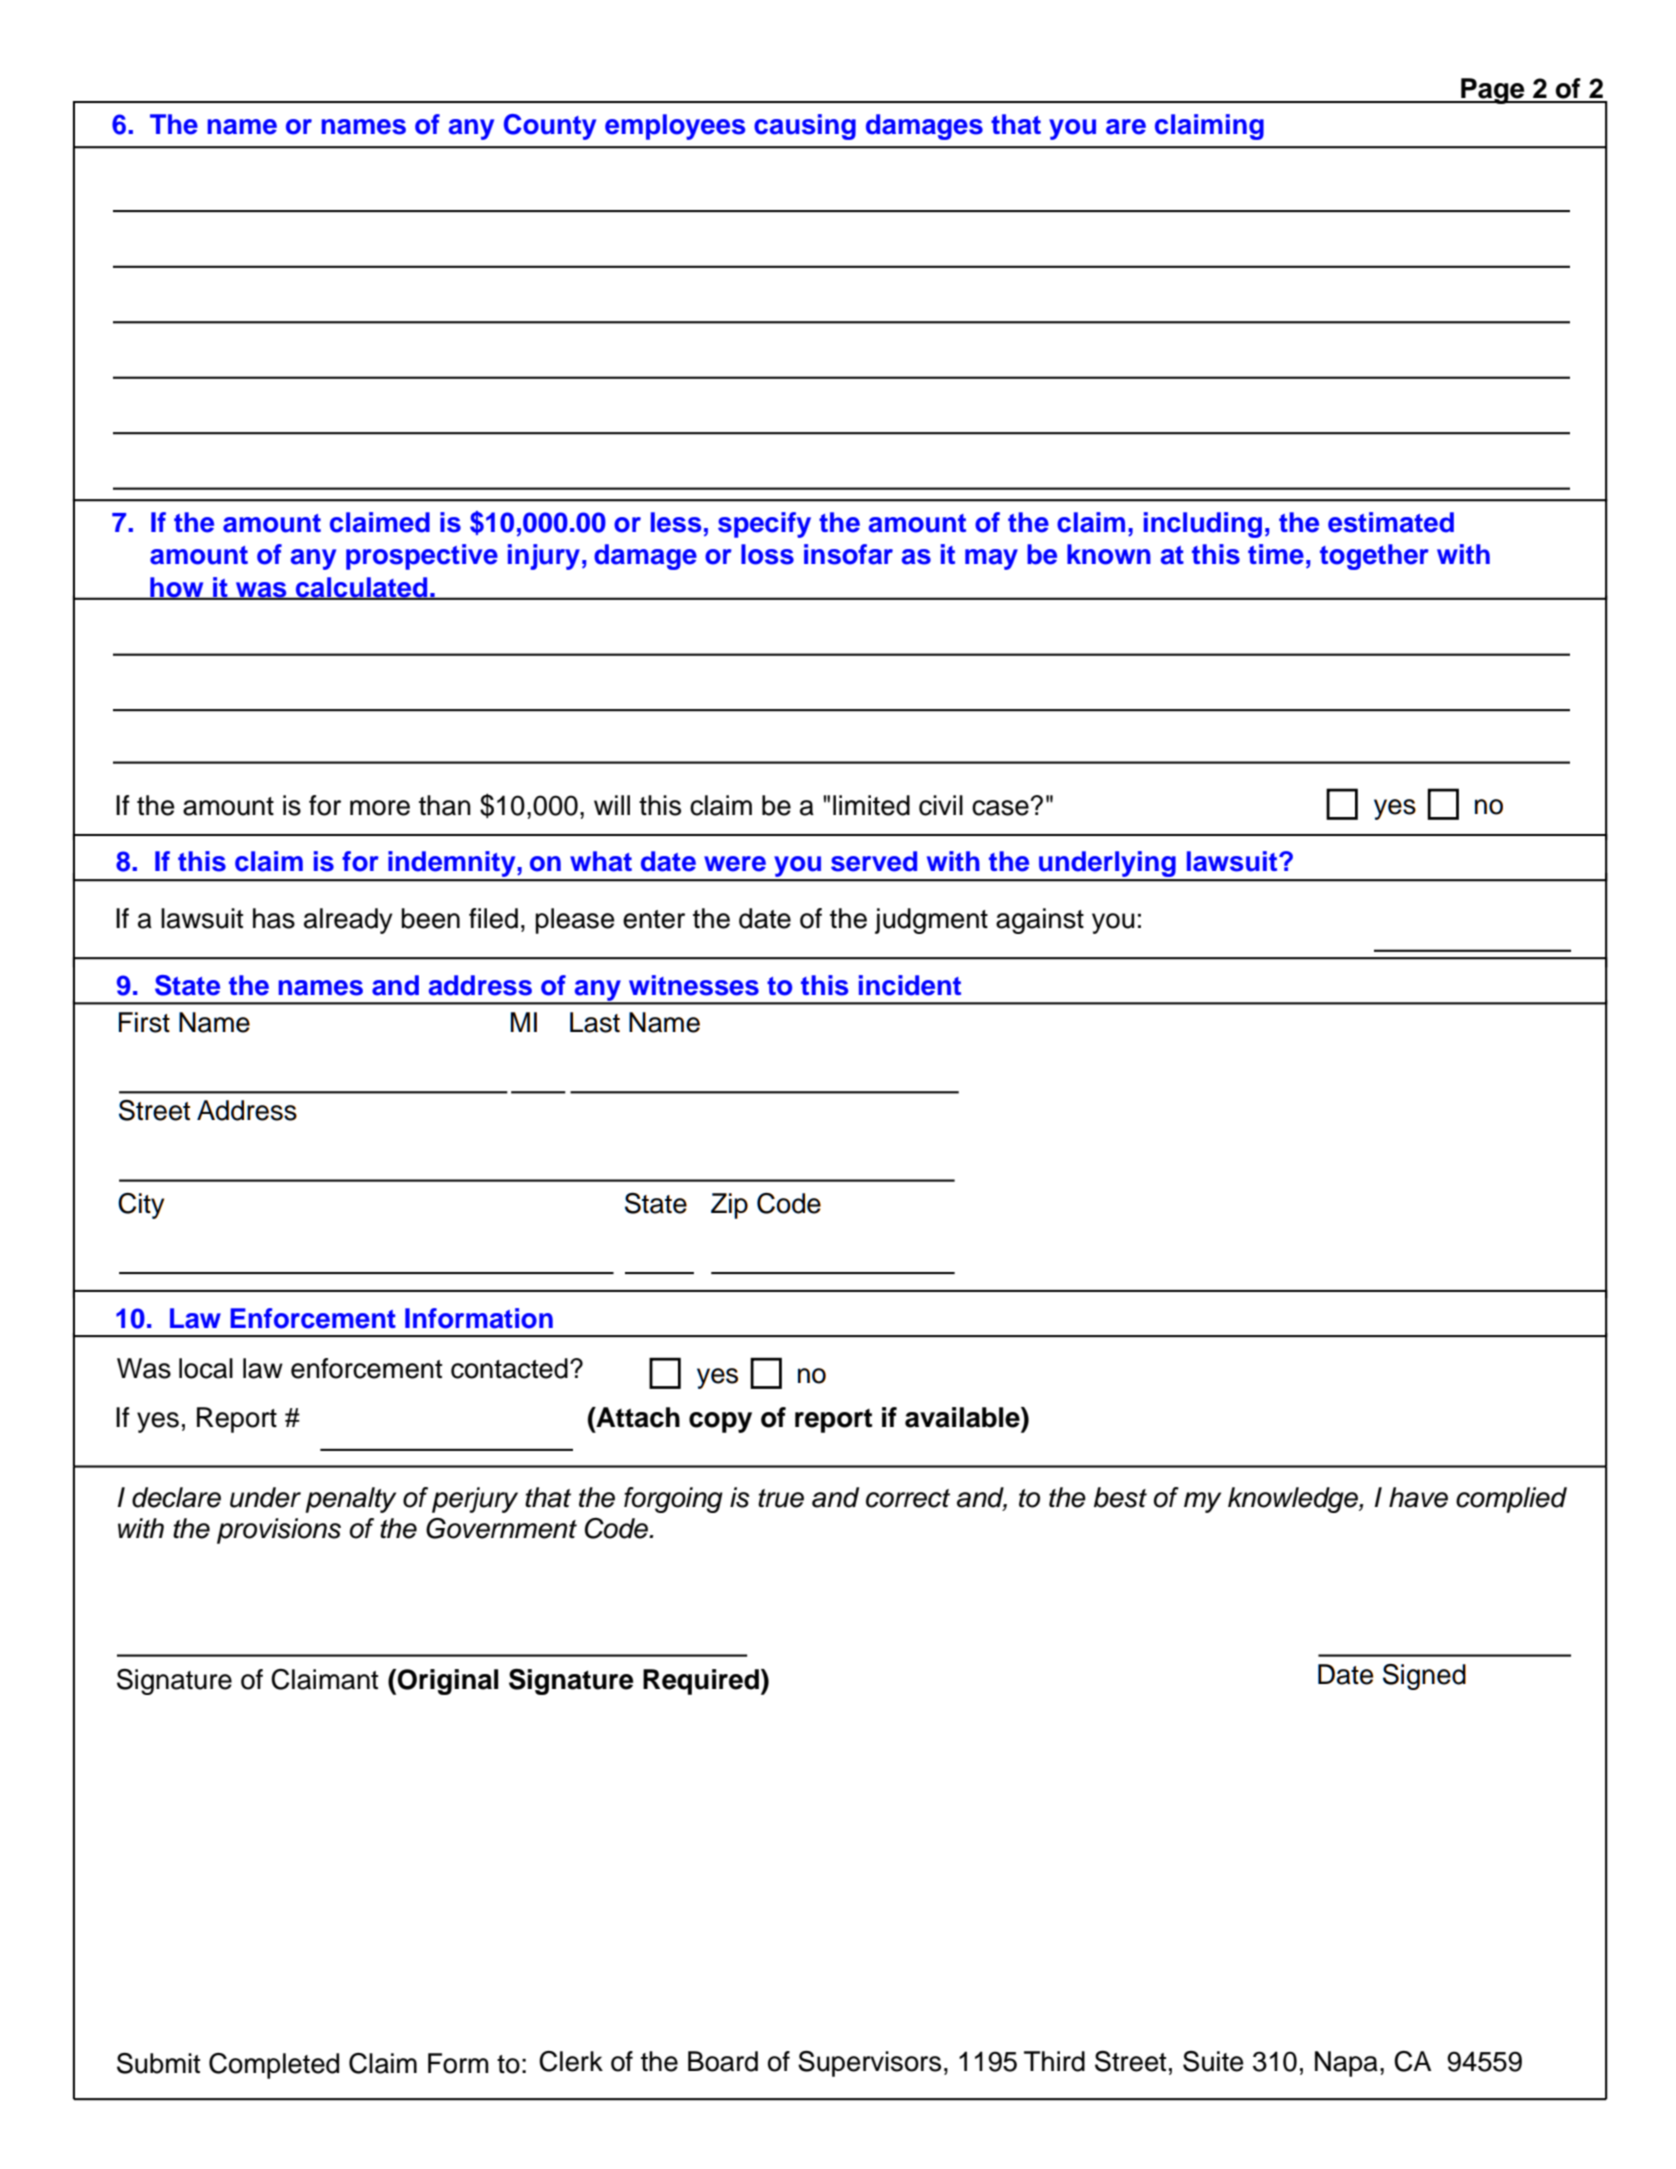  What do you see at coordinates (274, 2066) in the screenshot?
I see `Completed` at bounding box center [274, 2066].
